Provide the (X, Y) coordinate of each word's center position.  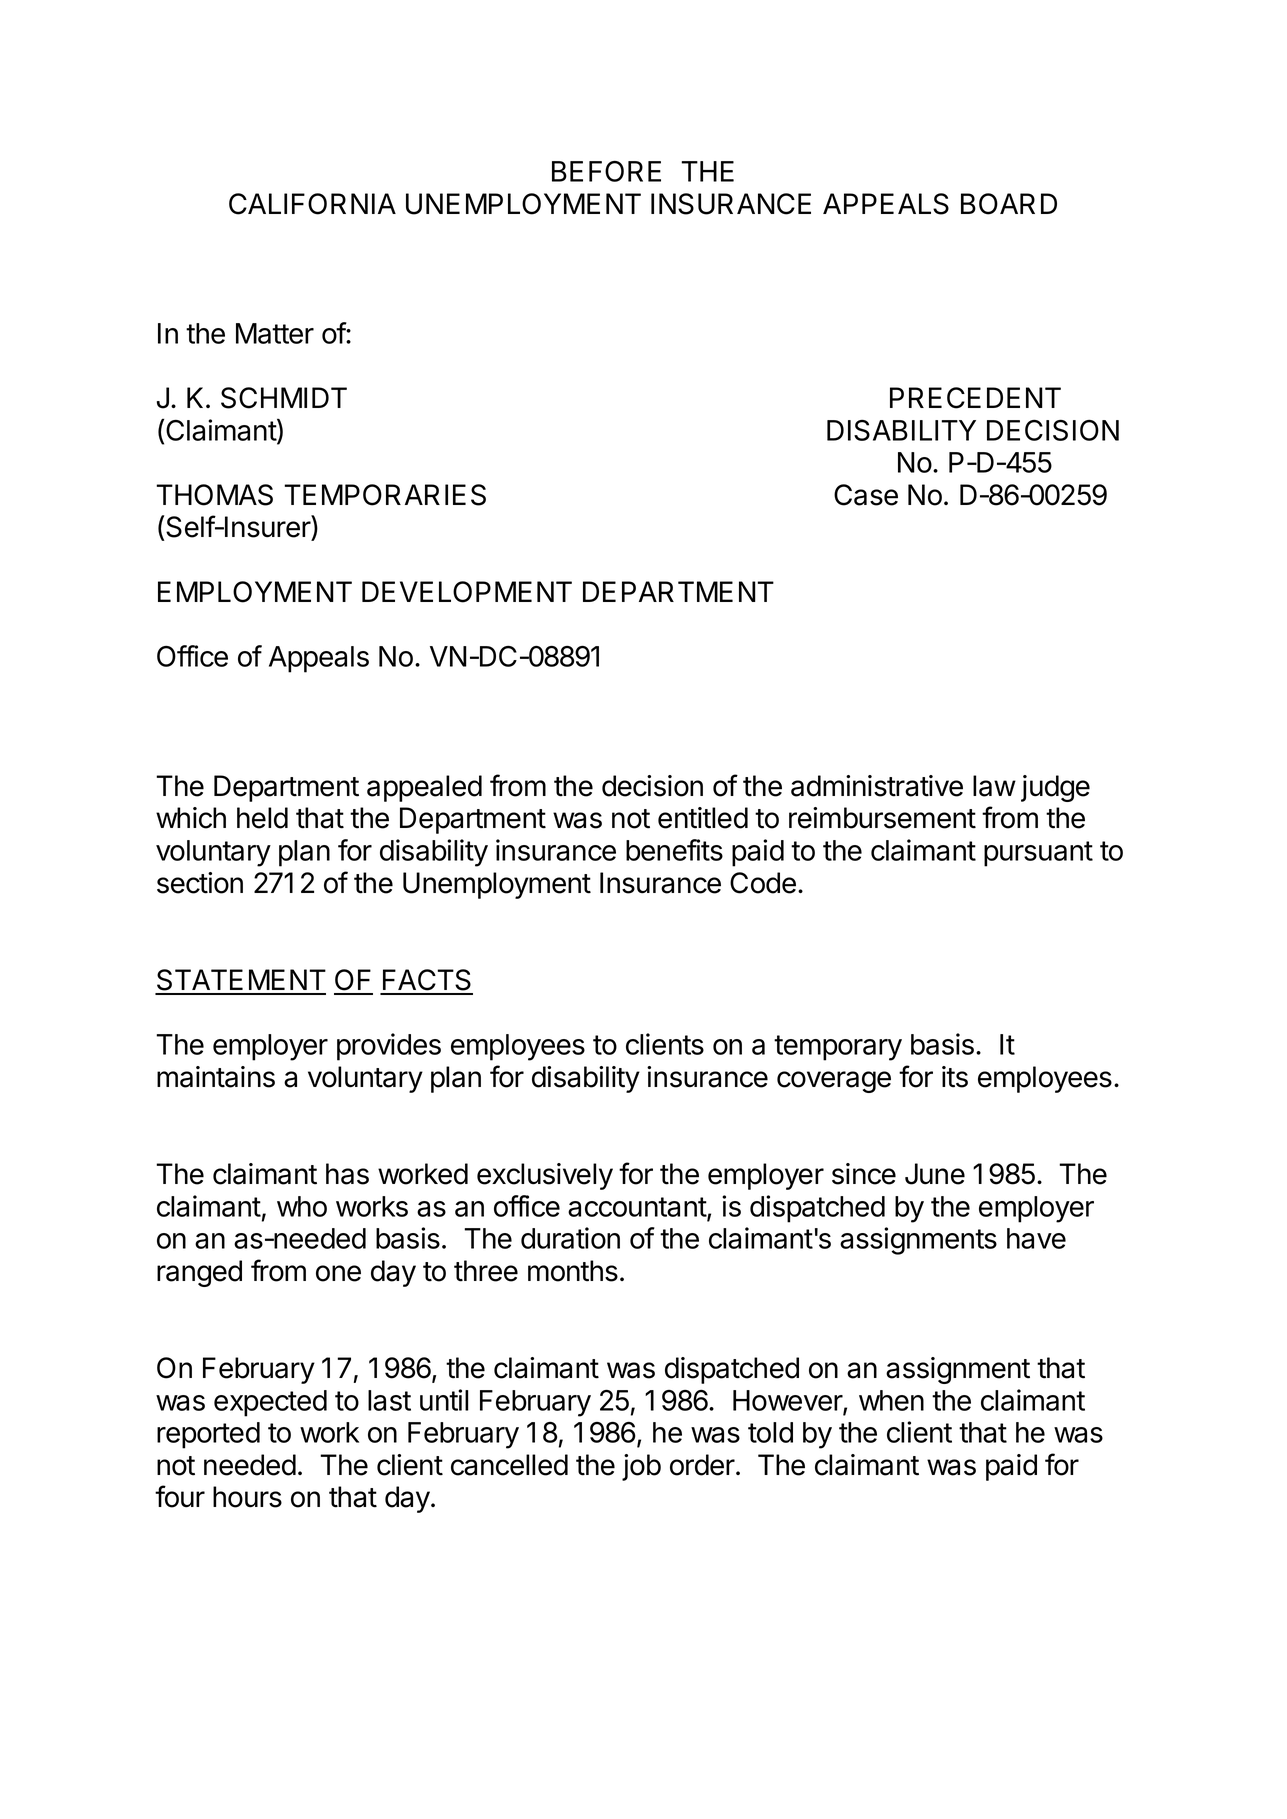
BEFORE (606, 171)
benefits (674, 850)
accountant (638, 1208)
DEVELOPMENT (467, 592)
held (262, 818)
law (994, 786)
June (935, 1174)
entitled (703, 818)
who (302, 1206)
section (200, 883)
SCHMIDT (284, 398)
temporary (838, 1048)
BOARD (1009, 204)
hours (247, 1497)
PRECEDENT (975, 398)
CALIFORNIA (312, 204)
